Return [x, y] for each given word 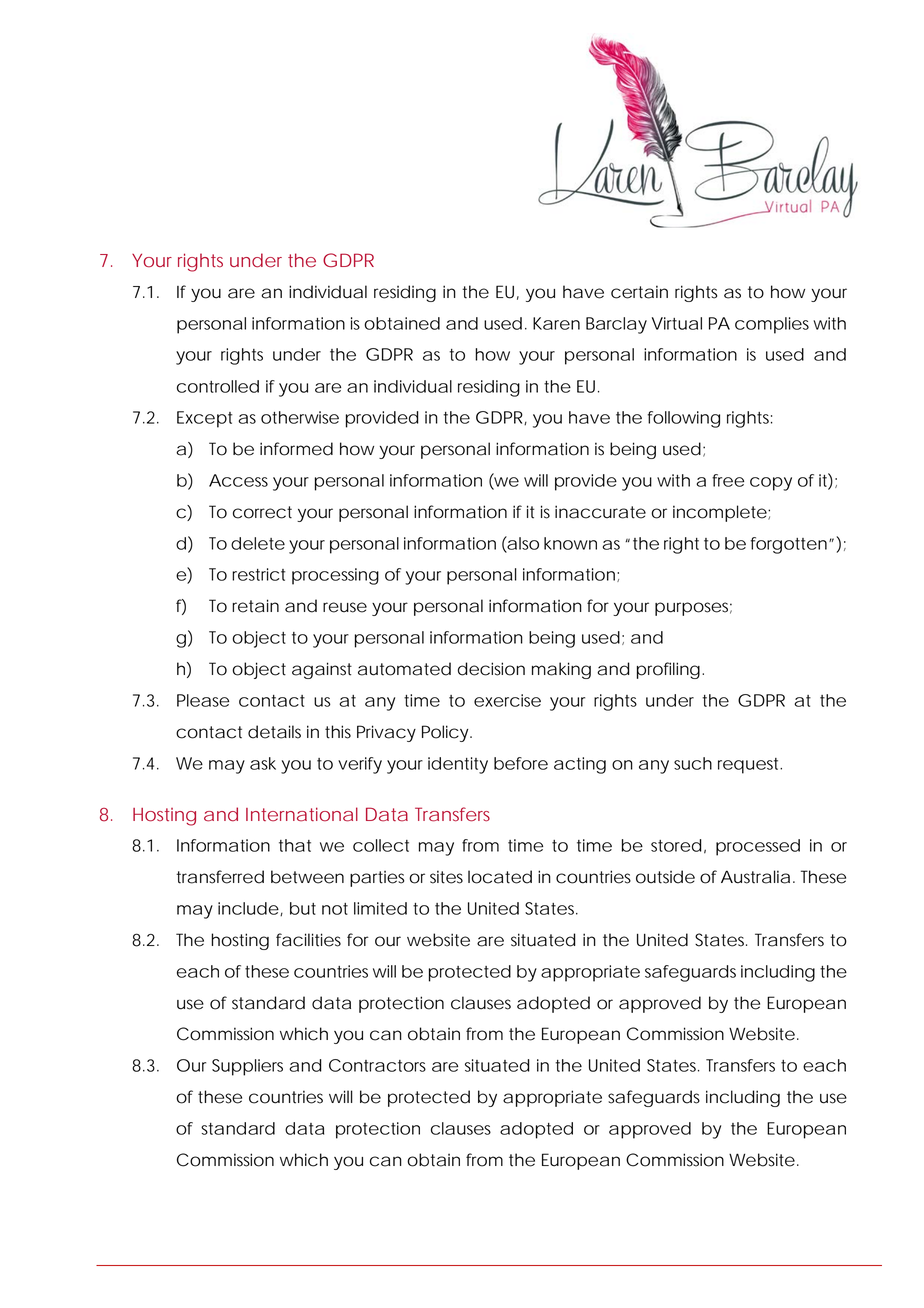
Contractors [377, 1065]
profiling [668, 670]
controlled [218, 386]
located [500, 877]
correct [262, 512]
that [295, 845]
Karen [556, 323]
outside [665, 877]
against [322, 670]
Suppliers [247, 1067]
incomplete [720, 513]
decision [491, 669]
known [570, 543]
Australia [755, 877]
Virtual [677, 323]
